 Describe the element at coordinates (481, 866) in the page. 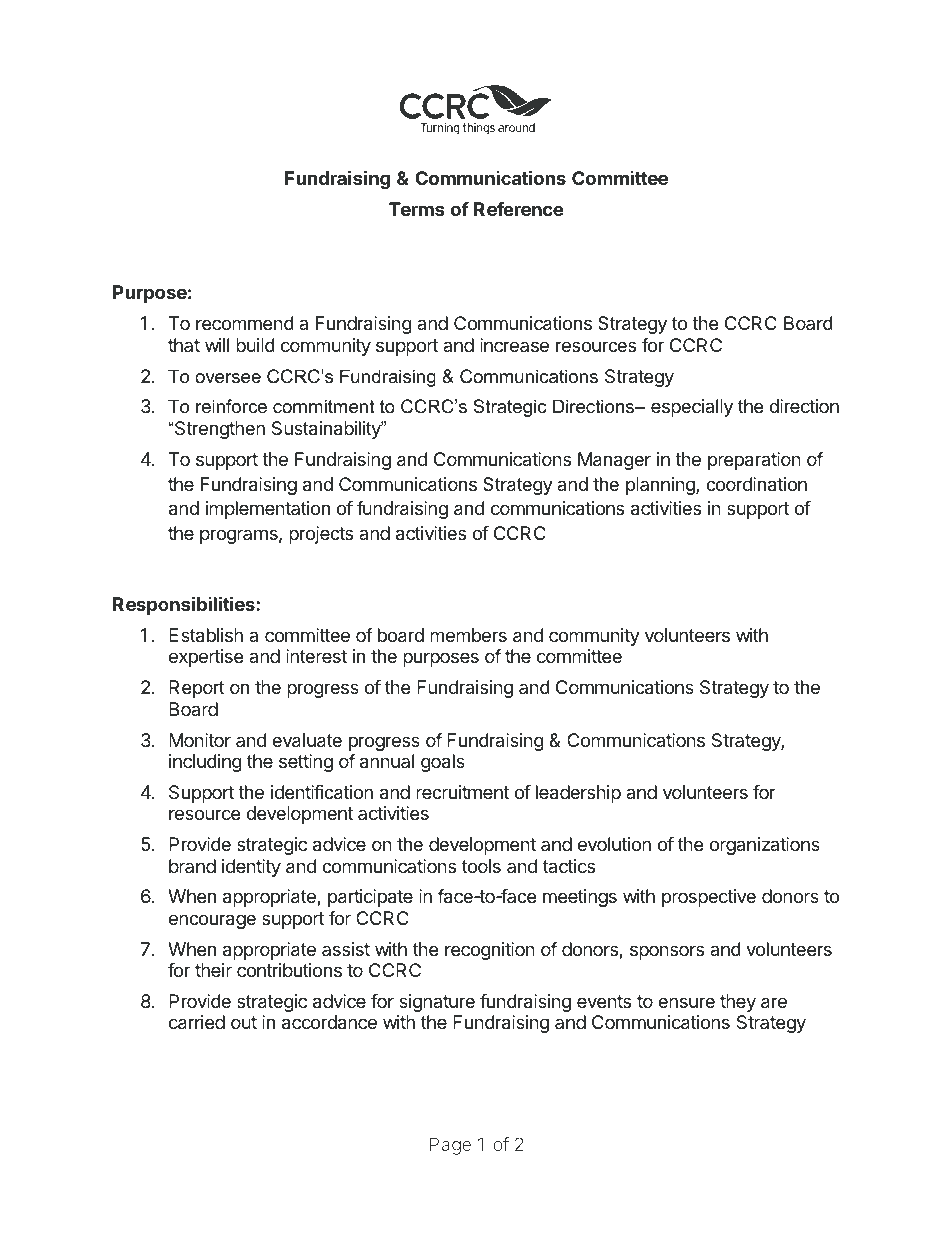

I see `tools` at that location.
